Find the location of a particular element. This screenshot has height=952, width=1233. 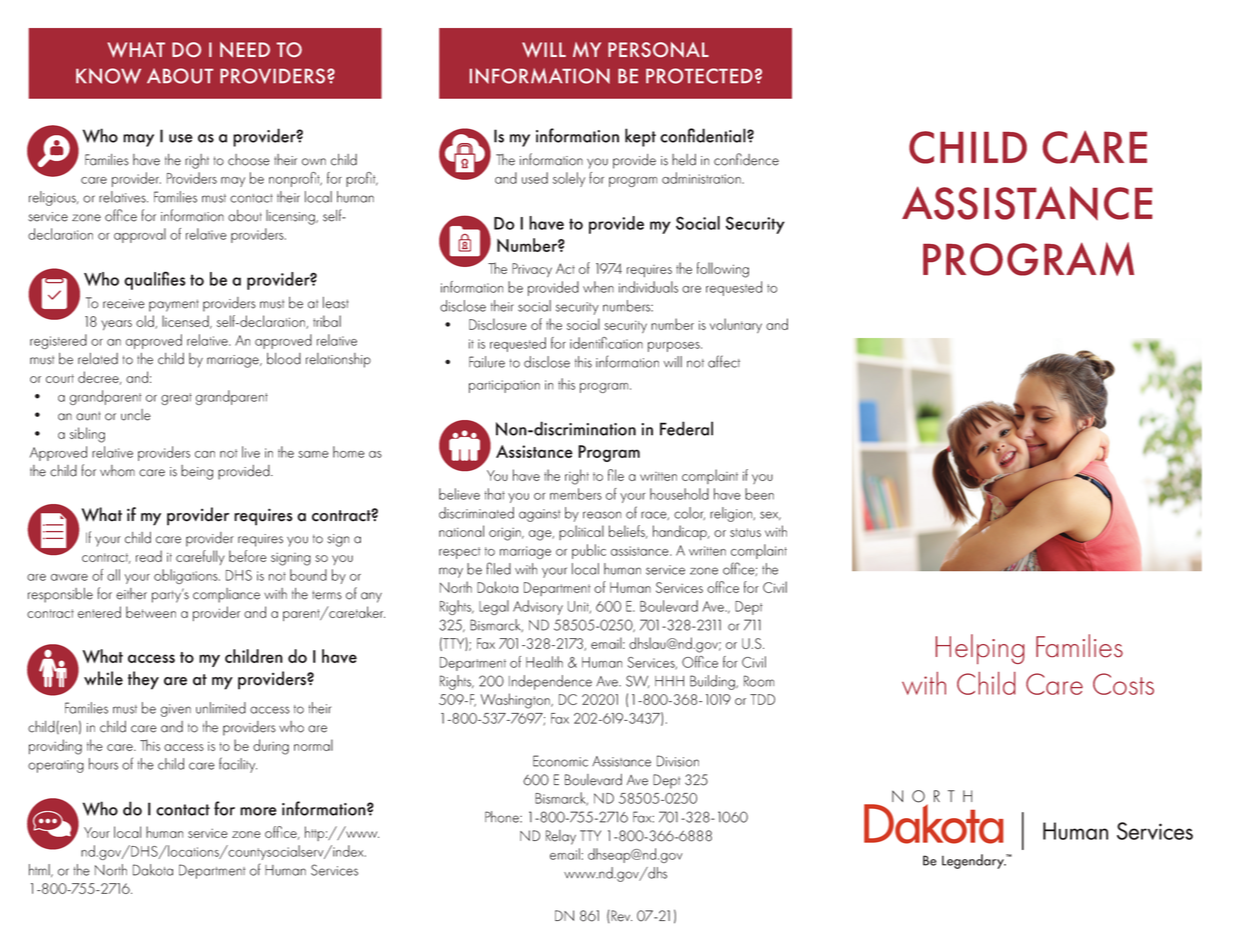

voluntary is located at coordinates (736, 325).
